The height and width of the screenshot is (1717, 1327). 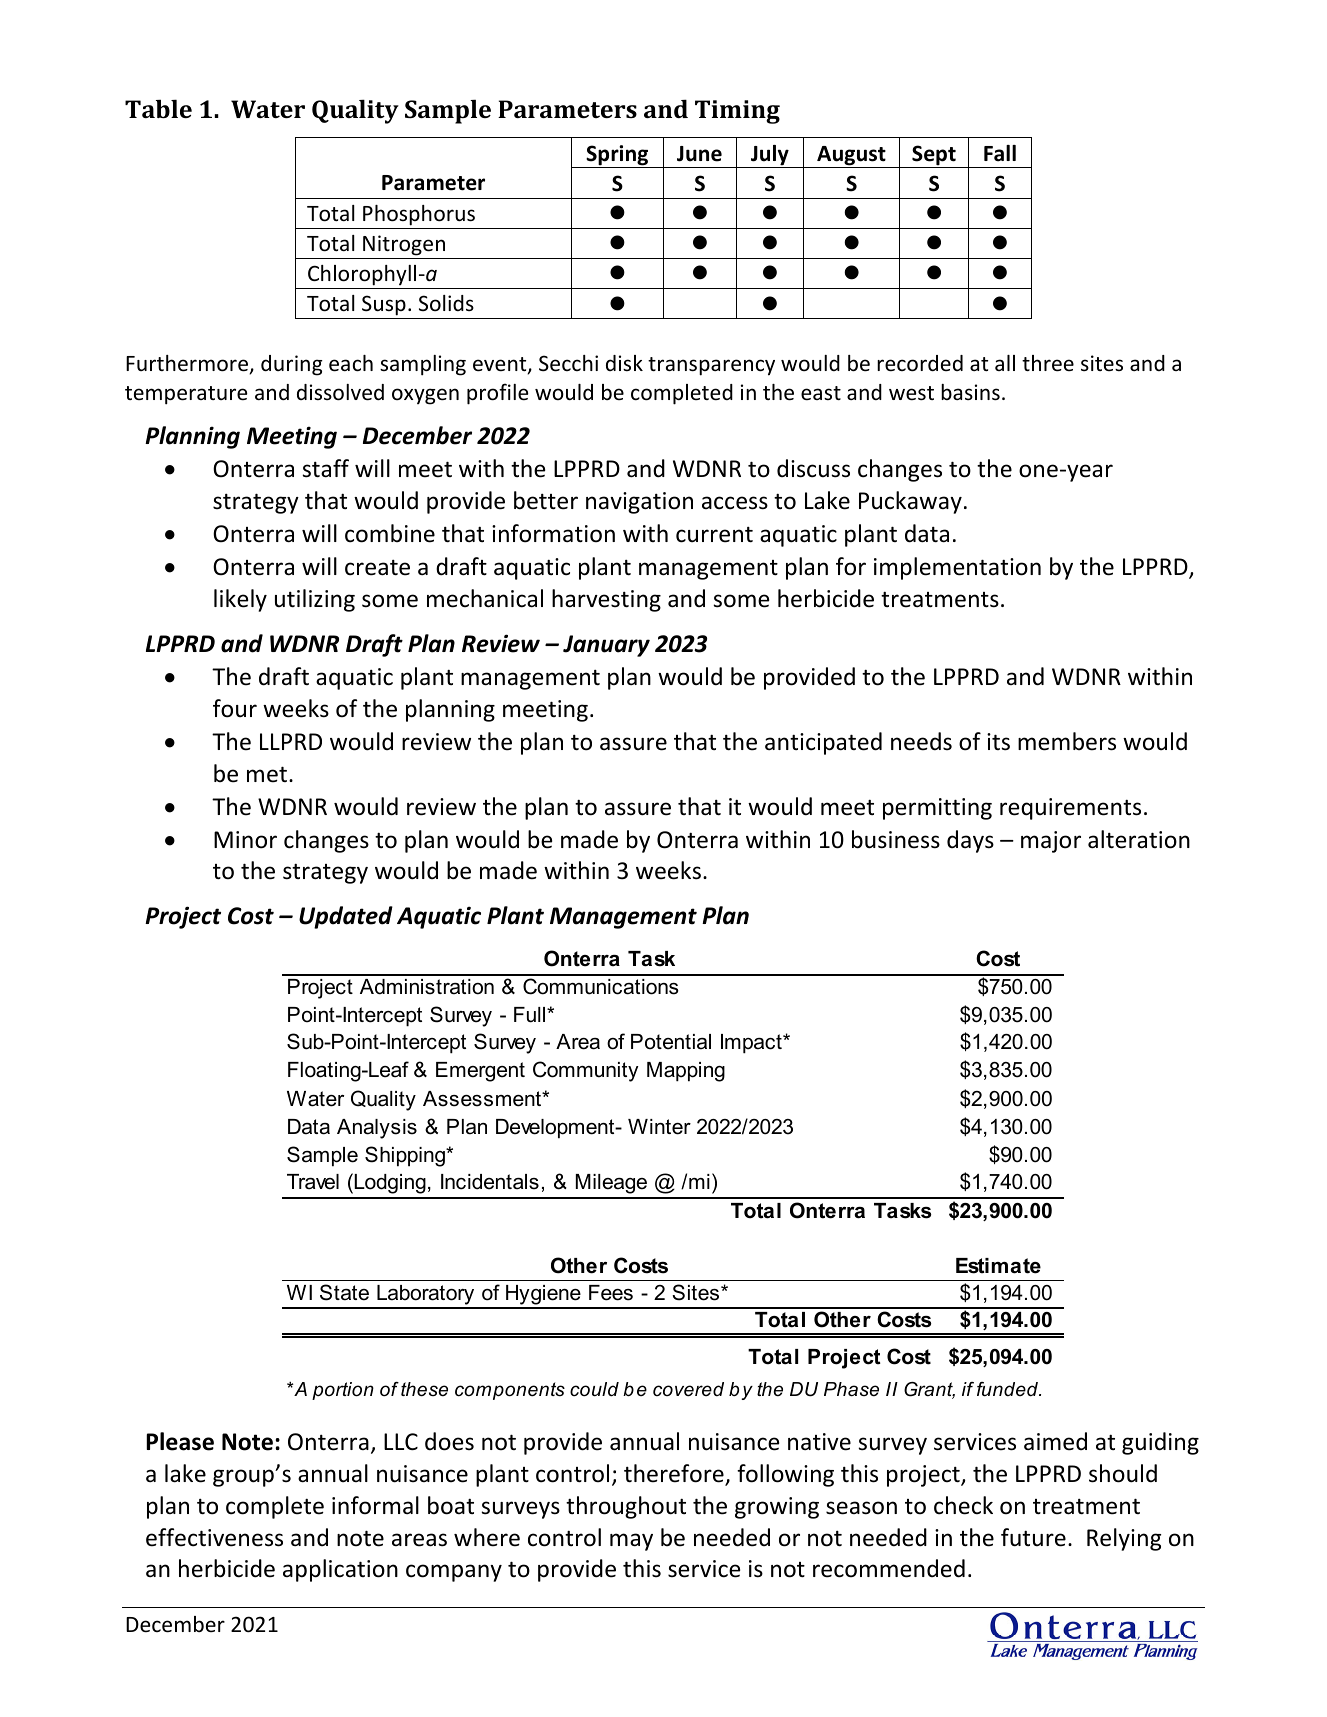 I want to click on Table, so click(x=158, y=108).
